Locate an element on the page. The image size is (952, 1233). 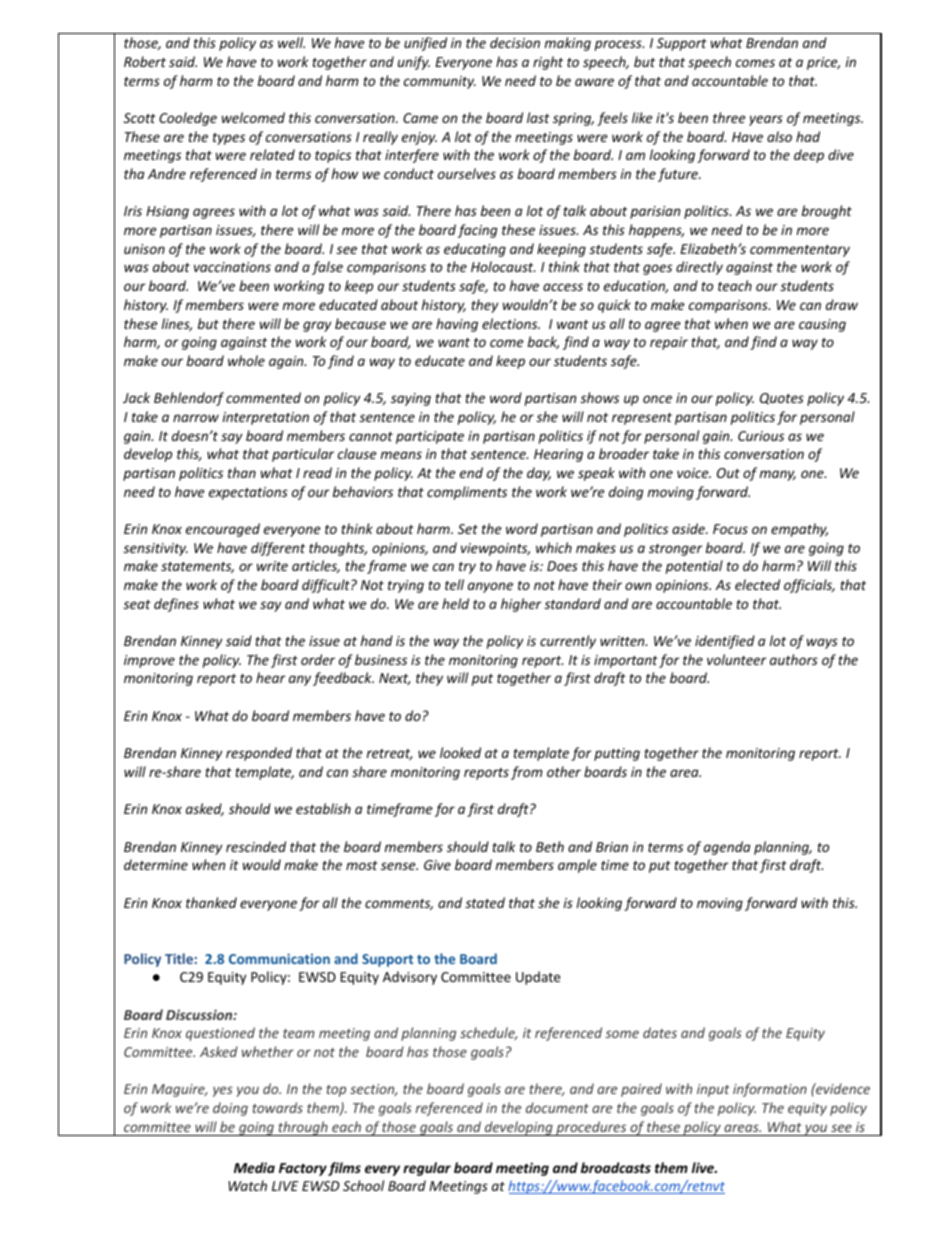
community is located at coordinates (440, 82).
